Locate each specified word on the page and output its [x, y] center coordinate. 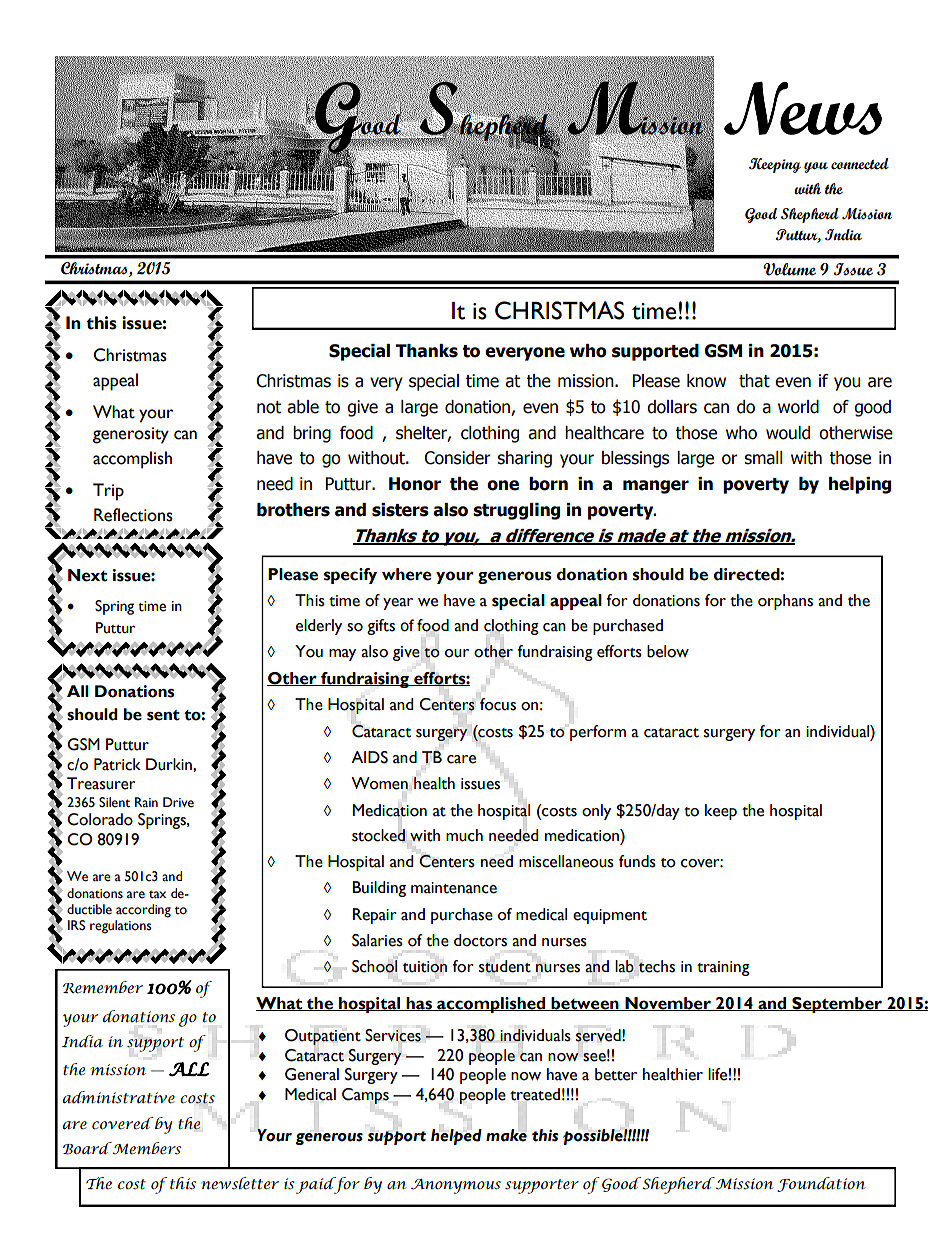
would [788, 433]
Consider [457, 458]
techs [656, 966]
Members [145, 1148]
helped [456, 1137]
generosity [131, 435]
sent [163, 715]
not [269, 407]
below [668, 651]
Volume [789, 269]
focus [498, 704]
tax [157, 894]
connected [860, 164]
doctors [480, 940]
